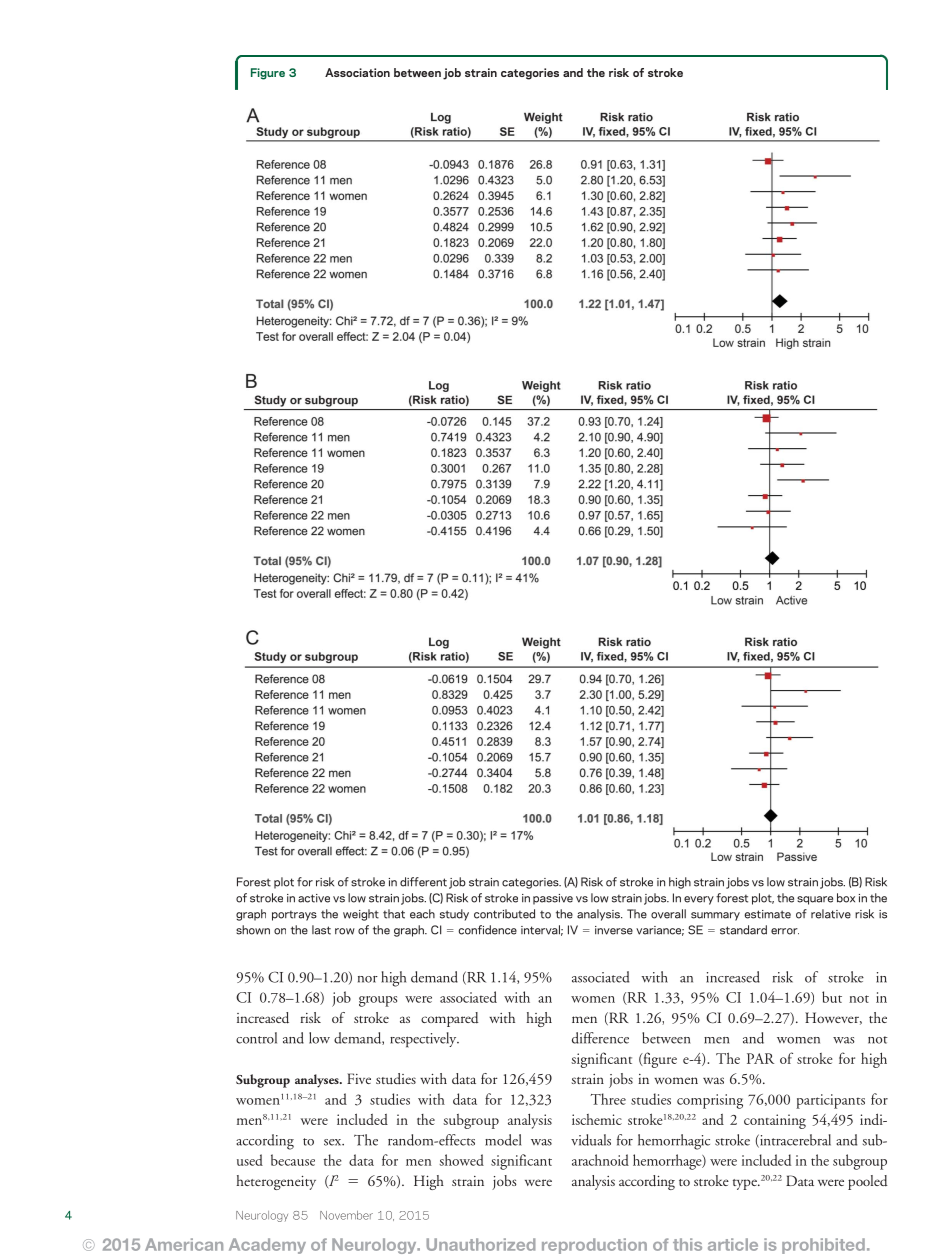 Image resolution: width=952 pixels, height=1256 pixels. What do you see at coordinates (314, 898) in the screenshot?
I see `active` at bounding box center [314, 898].
